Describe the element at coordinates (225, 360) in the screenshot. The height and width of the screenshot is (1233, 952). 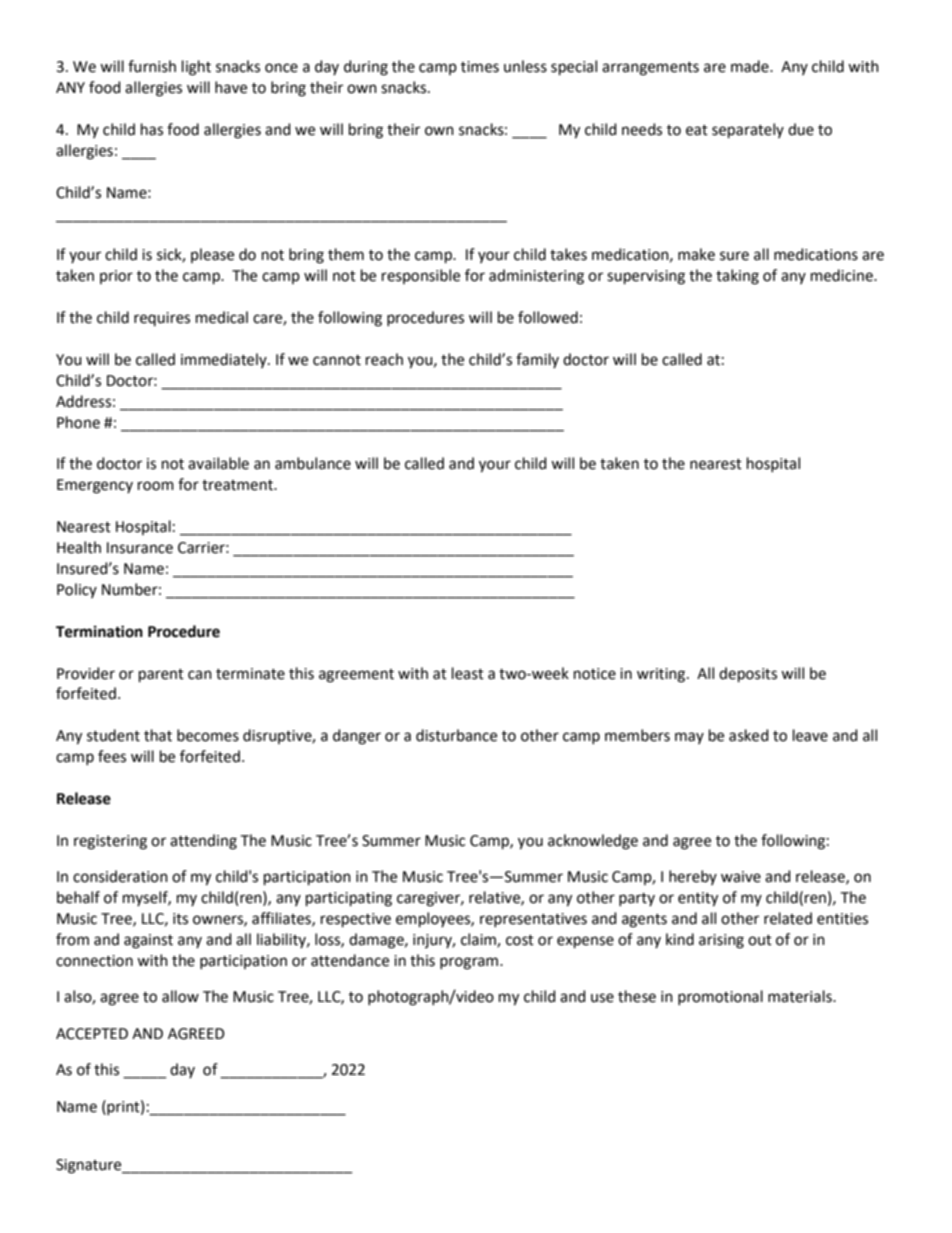
I see `immediately` at that location.
